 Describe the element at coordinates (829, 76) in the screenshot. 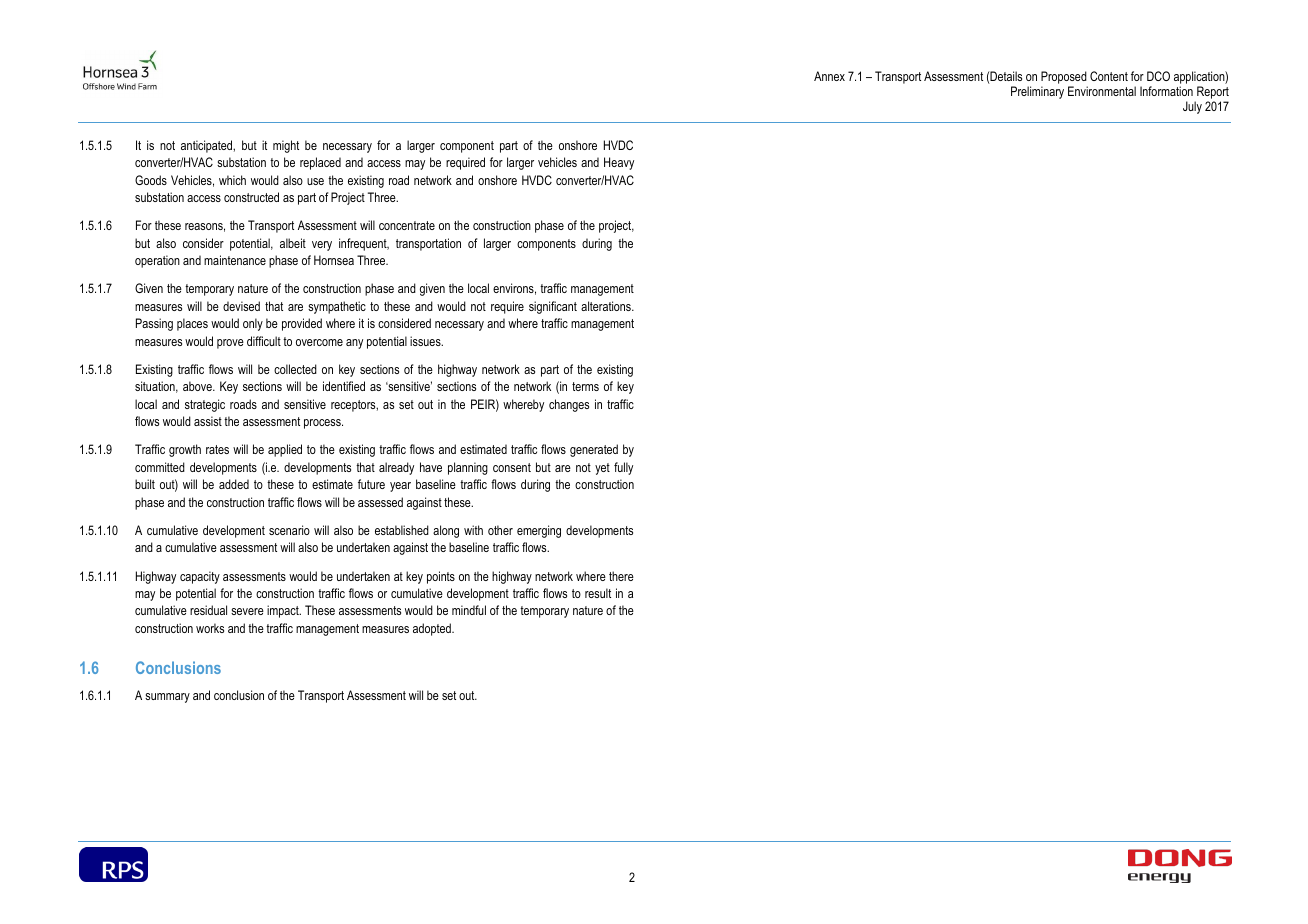

I see `Annex` at that location.
